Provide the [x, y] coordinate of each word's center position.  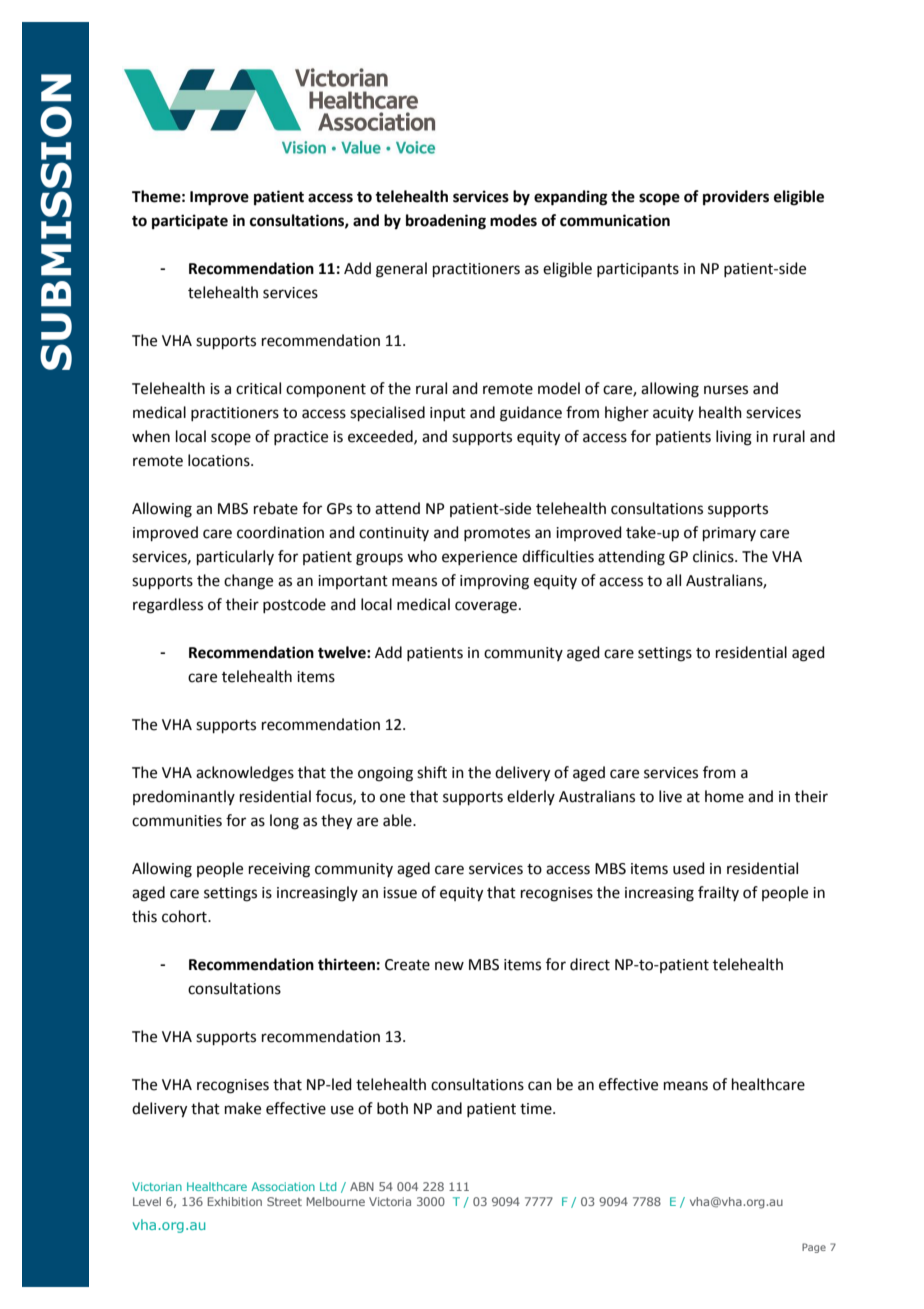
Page [814, 1248]
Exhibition [235, 1201]
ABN [362, 1186]
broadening [446, 222]
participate [190, 222]
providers [736, 198]
